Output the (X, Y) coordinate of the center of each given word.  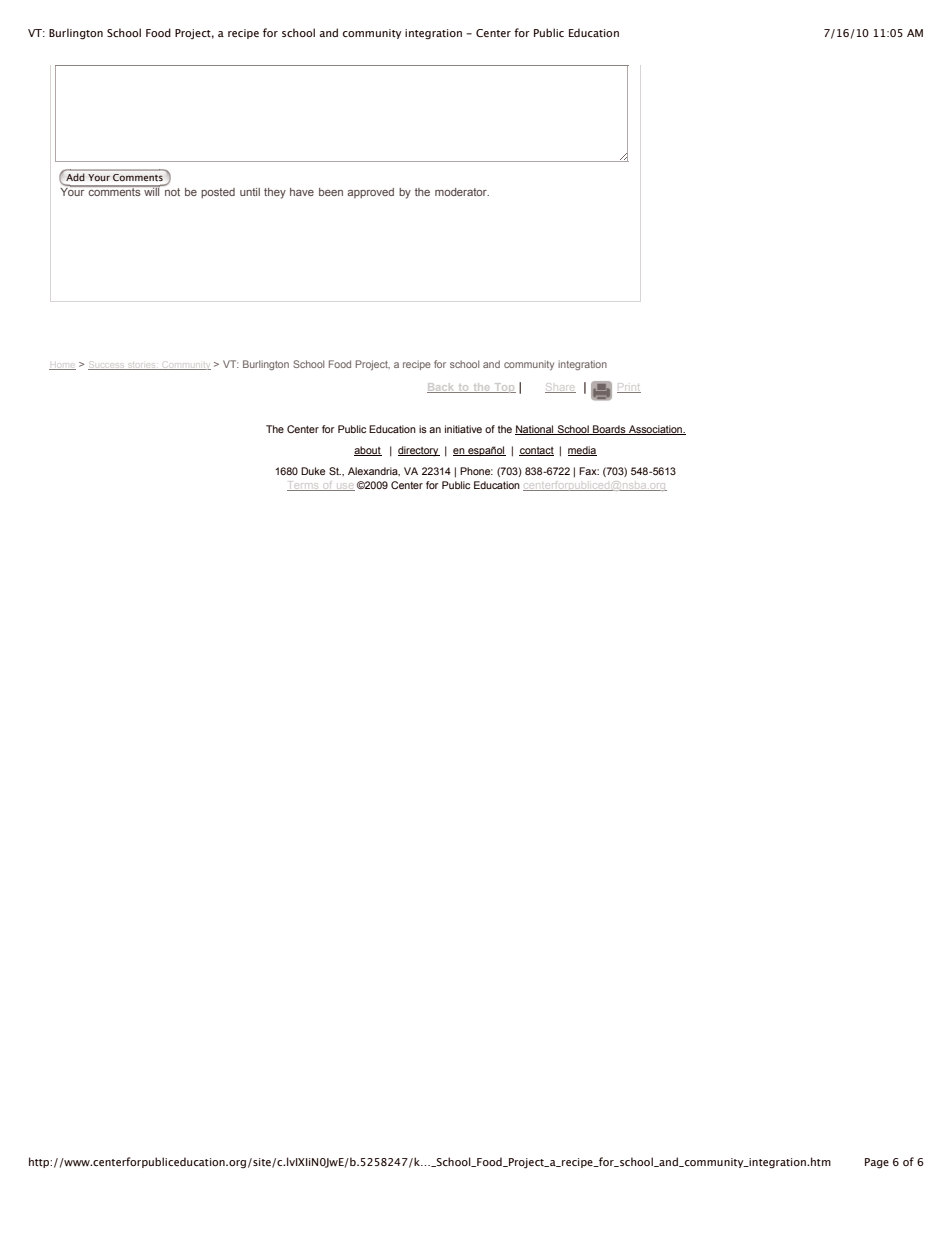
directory (419, 451)
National (535, 430)
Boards (609, 430)
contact (536, 451)
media (582, 451)
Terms (304, 486)
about (368, 451)
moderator (462, 192)
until (250, 192)
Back (442, 388)
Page (877, 1163)
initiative (463, 429)
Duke (313, 471)
